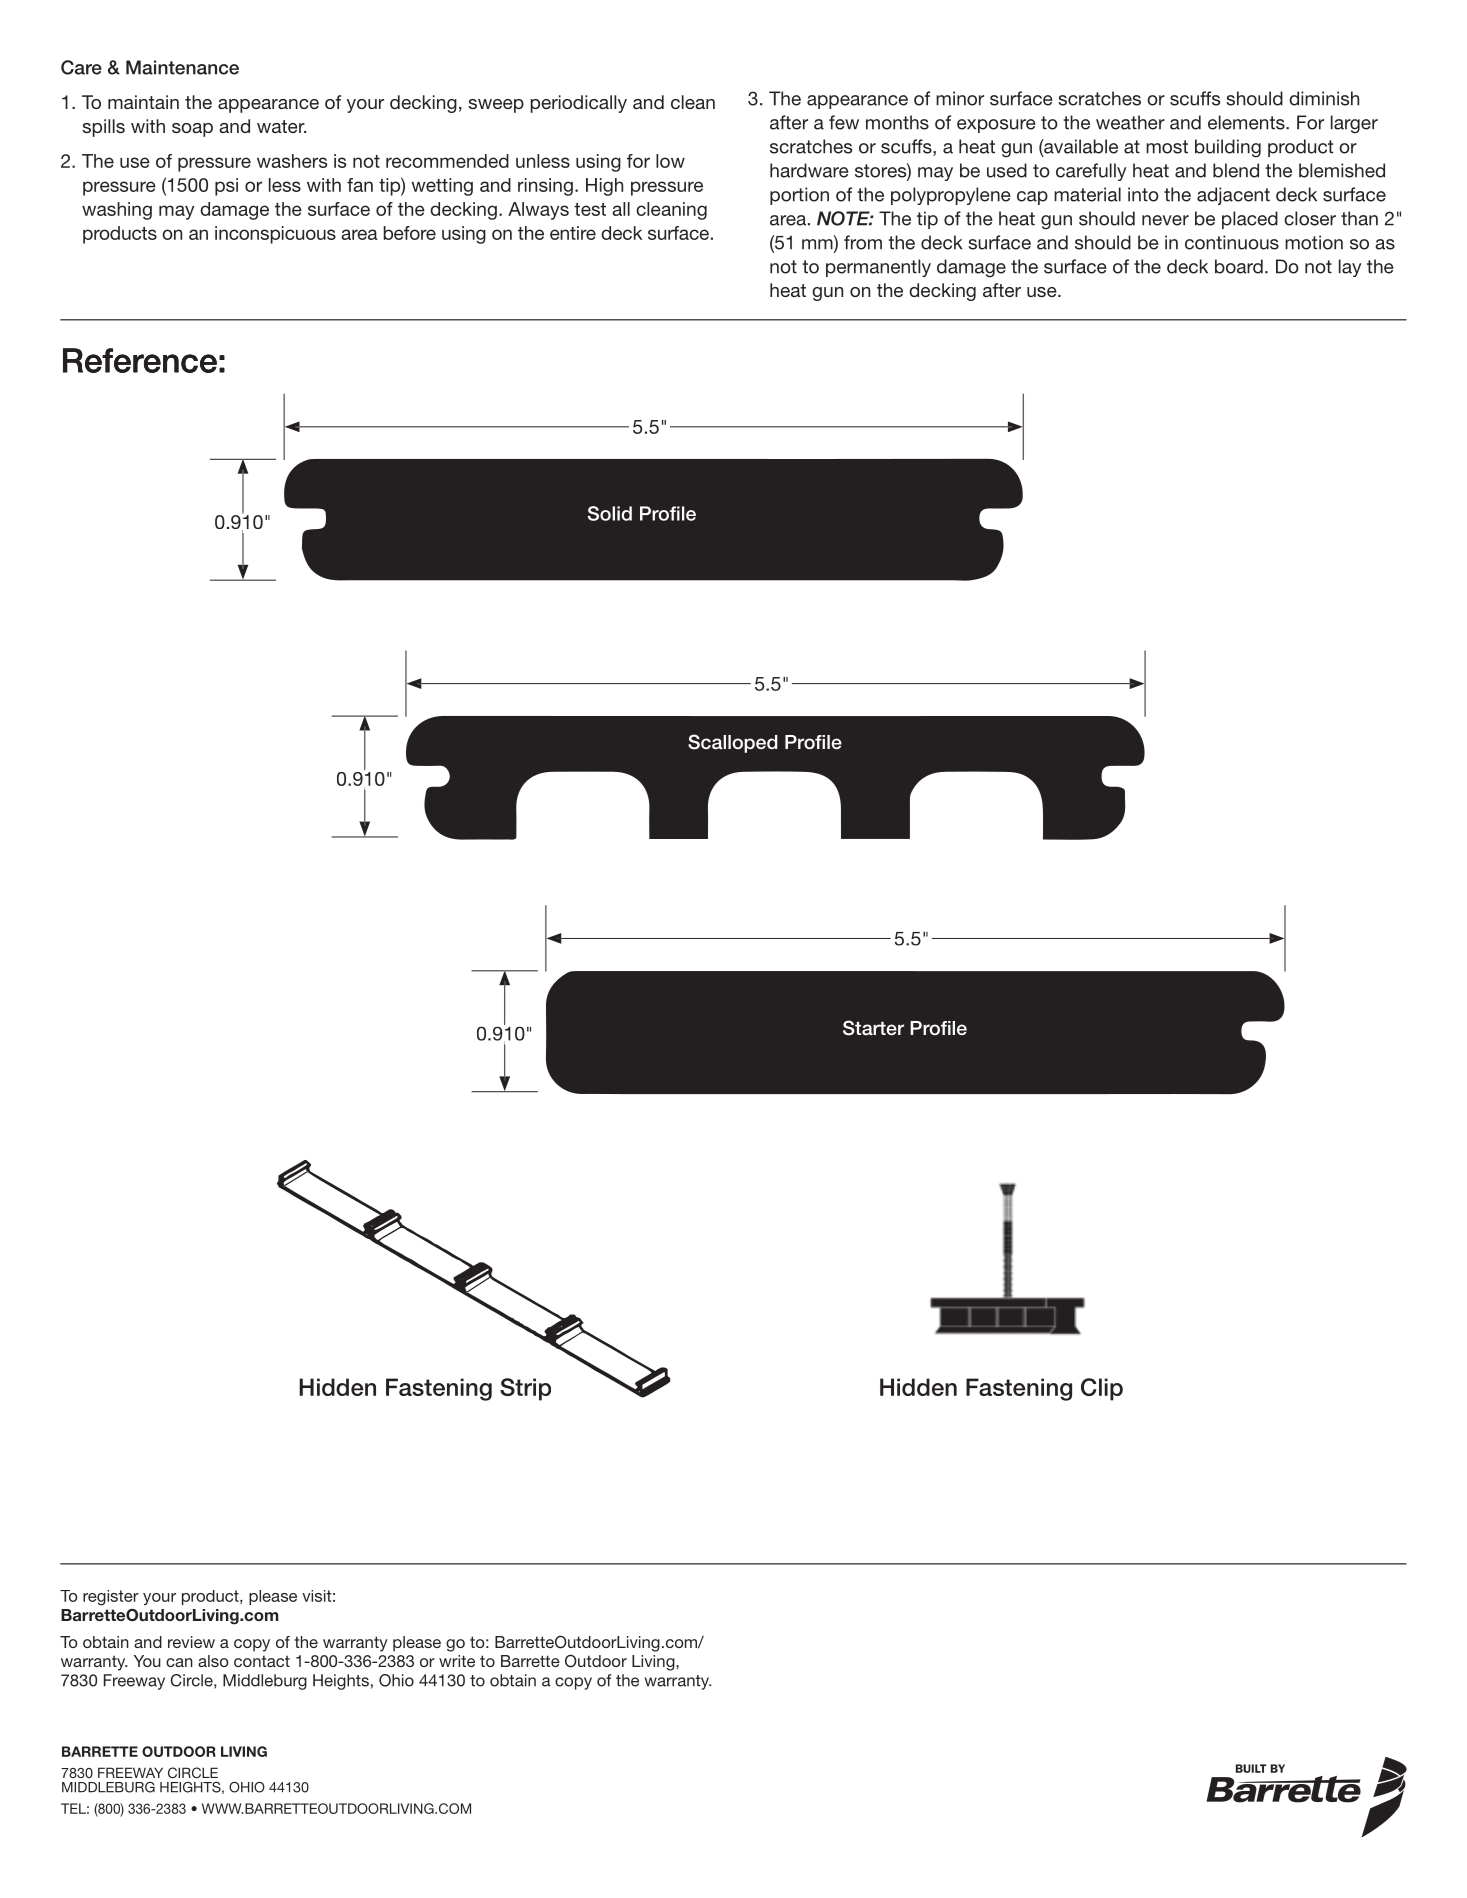  Describe the element at coordinates (1102, 1389) in the page. I see `Clip` at that location.
